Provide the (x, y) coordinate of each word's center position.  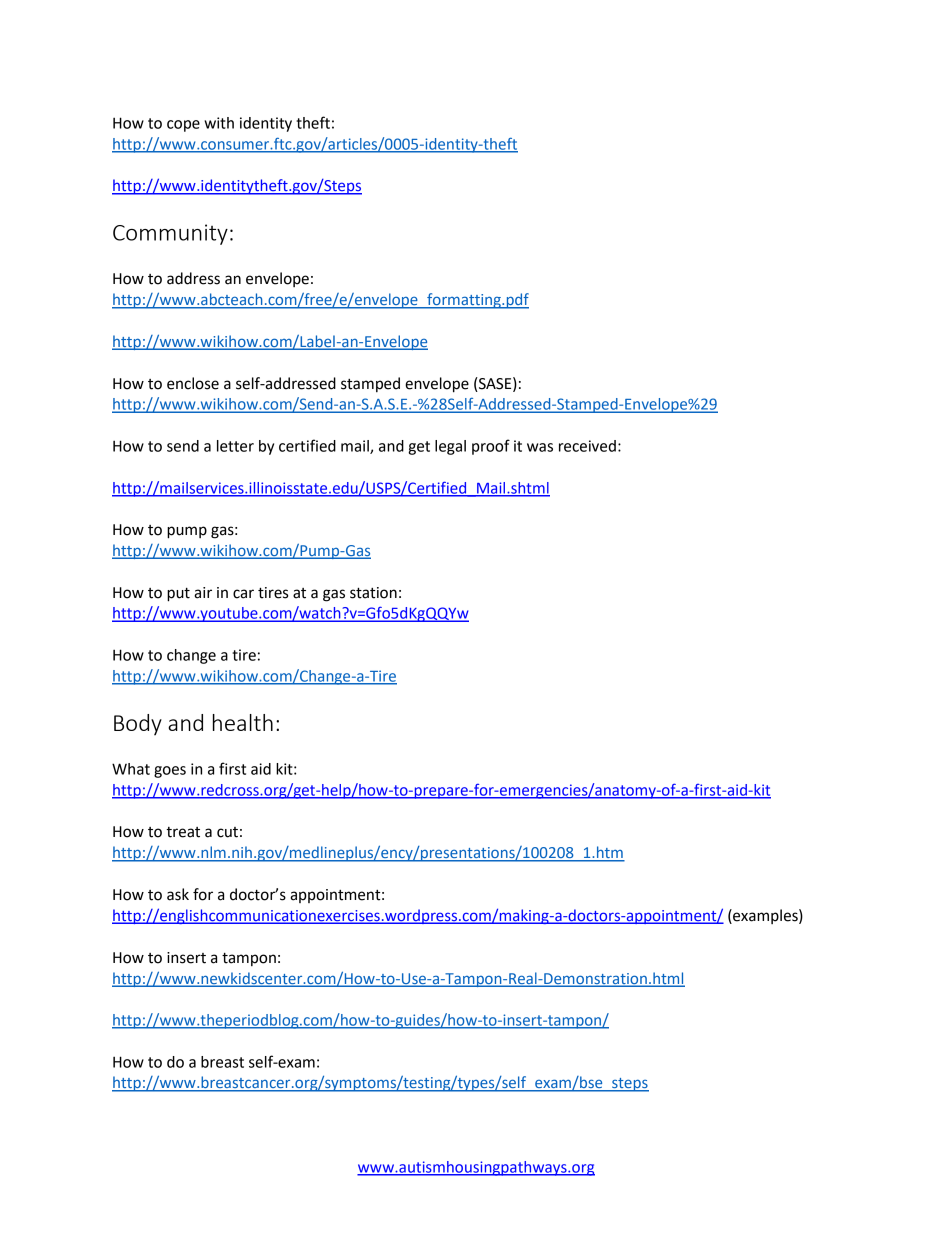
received (587, 446)
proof (491, 447)
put (178, 595)
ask (178, 894)
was (540, 447)
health (243, 722)
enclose (193, 383)
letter (235, 446)
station (373, 593)
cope (183, 126)
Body (138, 725)
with (219, 123)
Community (170, 234)
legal (450, 447)
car (243, 594)
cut (227, 832)
